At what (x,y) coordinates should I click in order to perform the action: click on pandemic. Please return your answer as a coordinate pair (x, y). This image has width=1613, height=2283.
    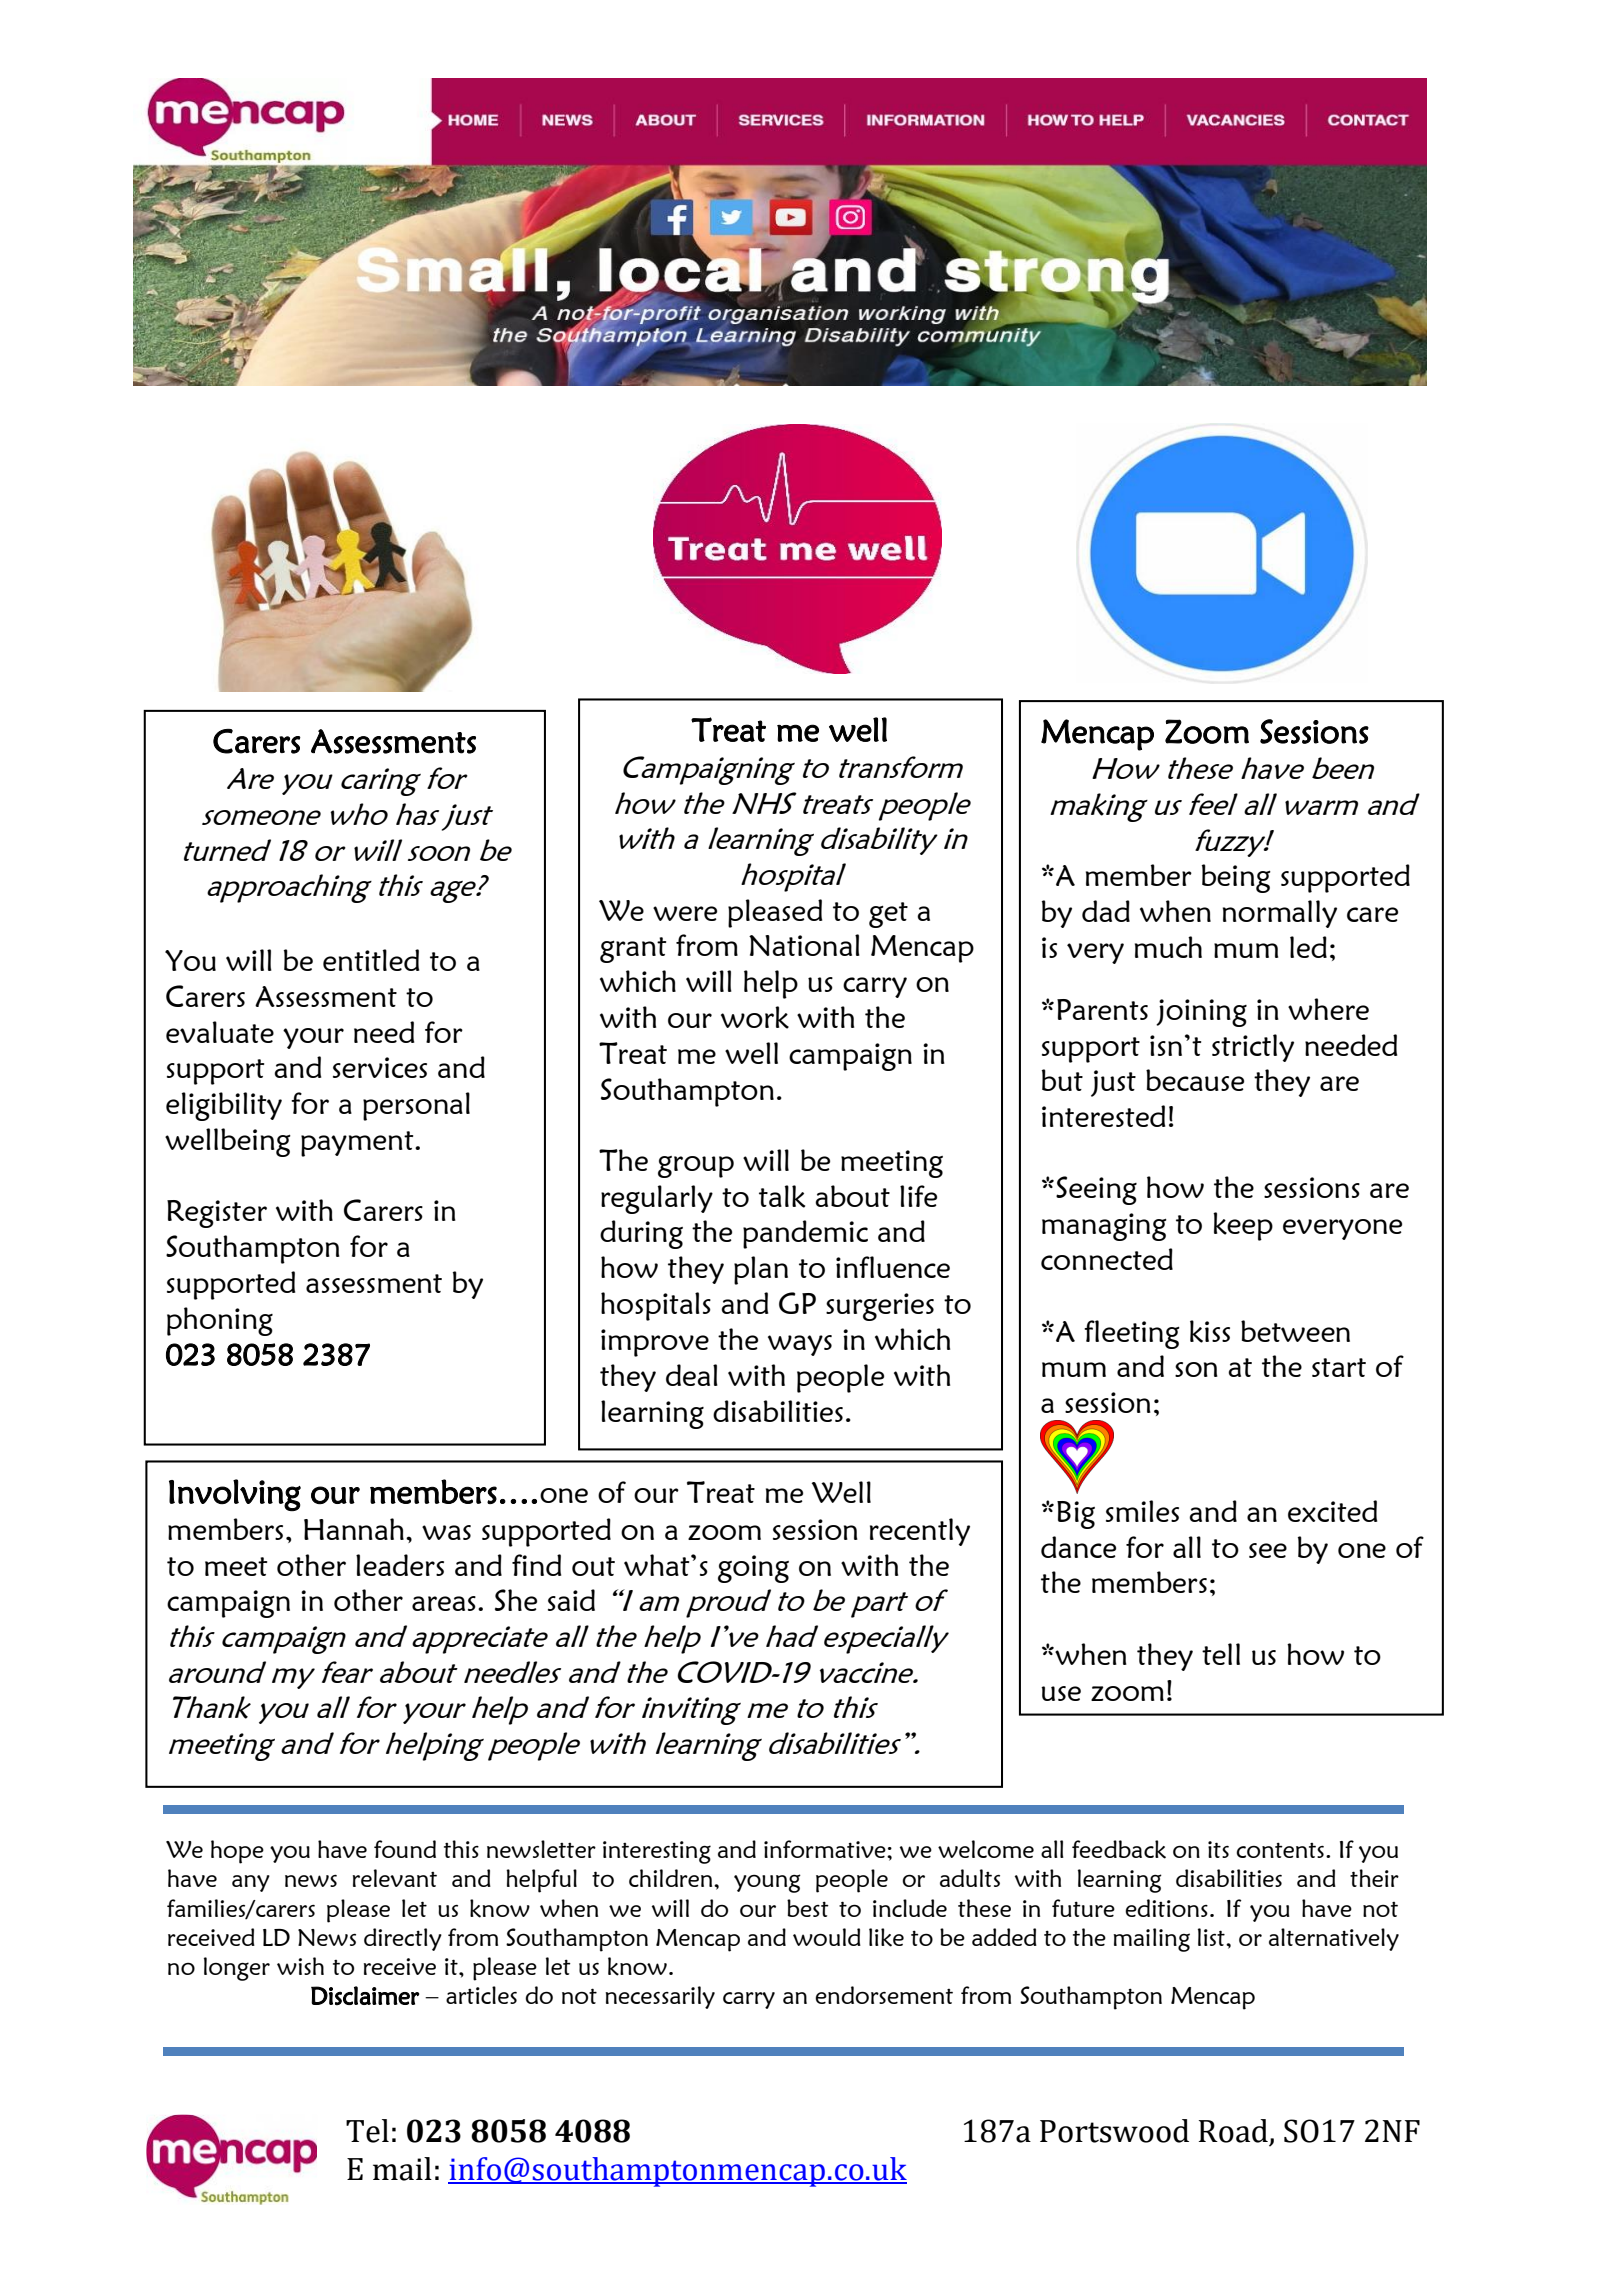
    Looking at the image, I should click on (805, 1234).
